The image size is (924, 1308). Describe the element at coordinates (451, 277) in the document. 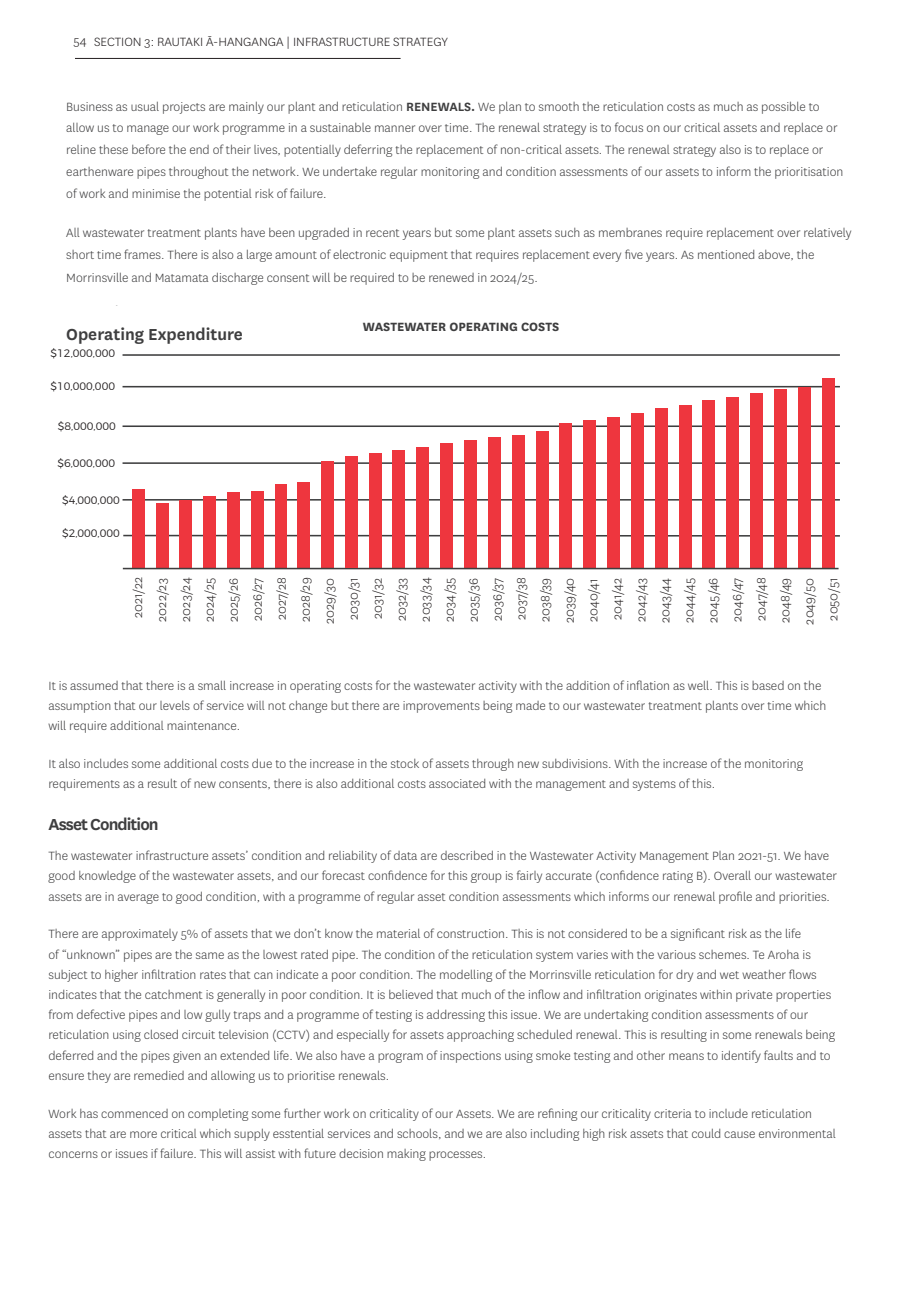

I see `renewed` at that location.
